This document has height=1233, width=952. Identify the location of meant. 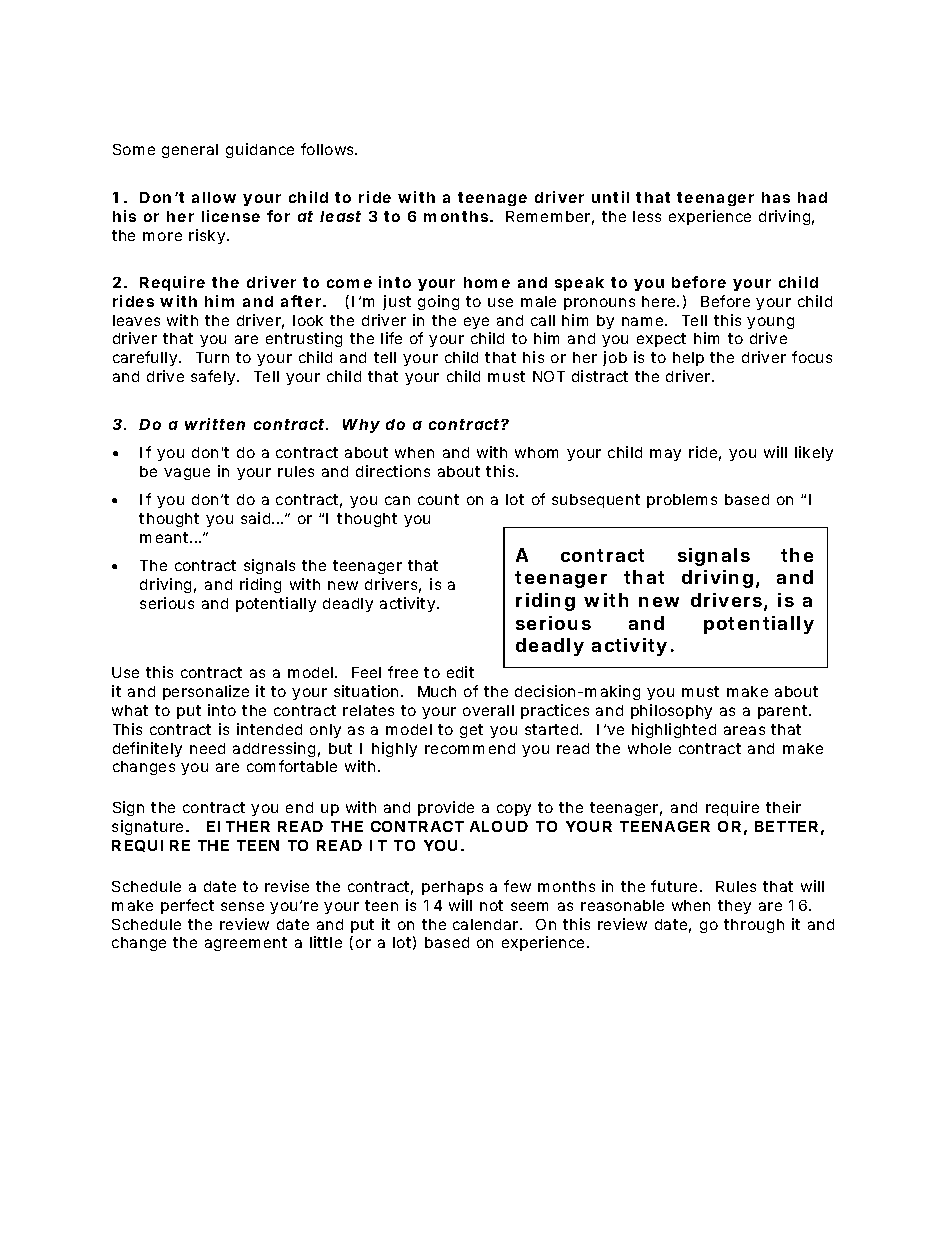
(166, 537).
